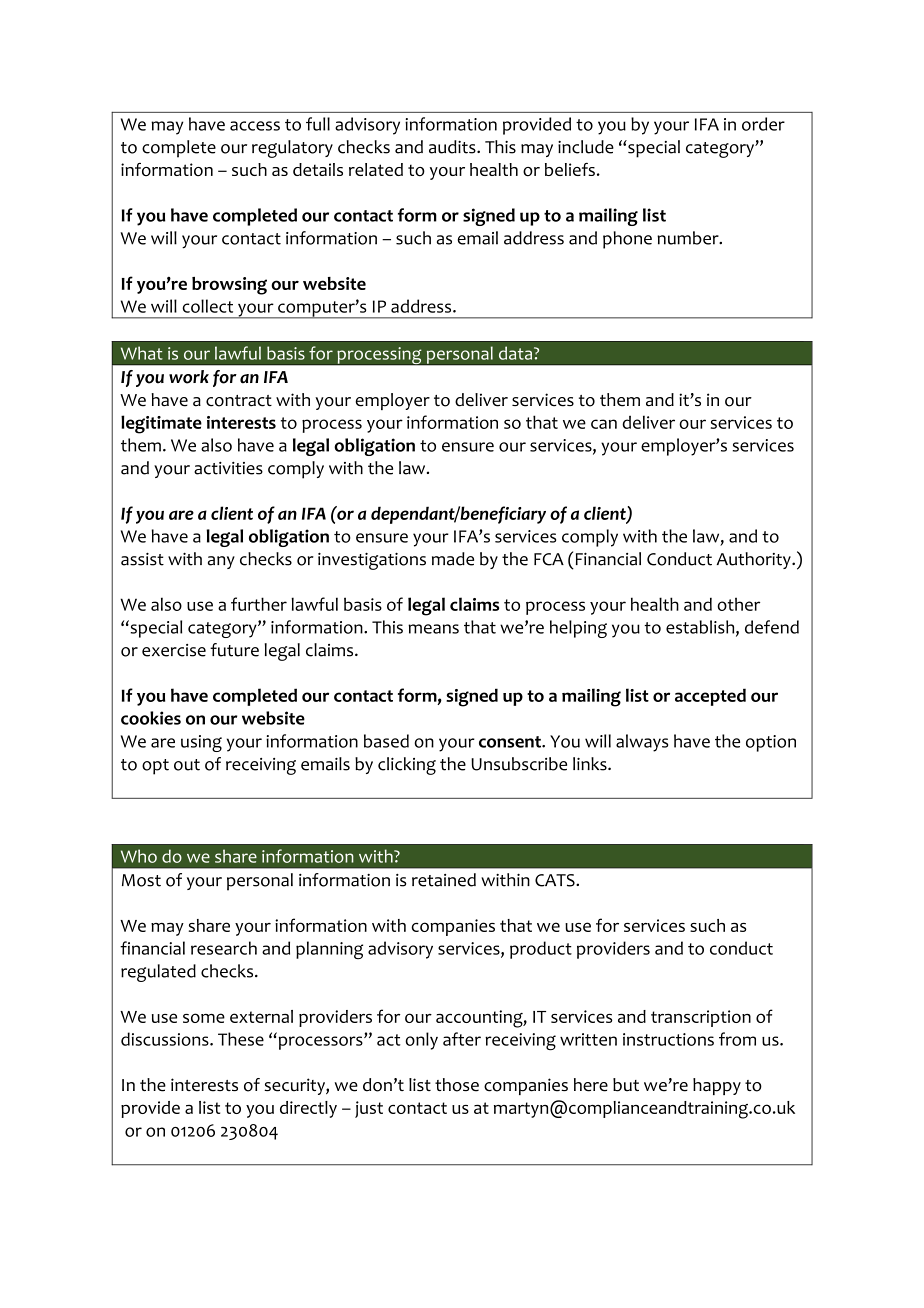  I want to click on future, so click(234, 650).
